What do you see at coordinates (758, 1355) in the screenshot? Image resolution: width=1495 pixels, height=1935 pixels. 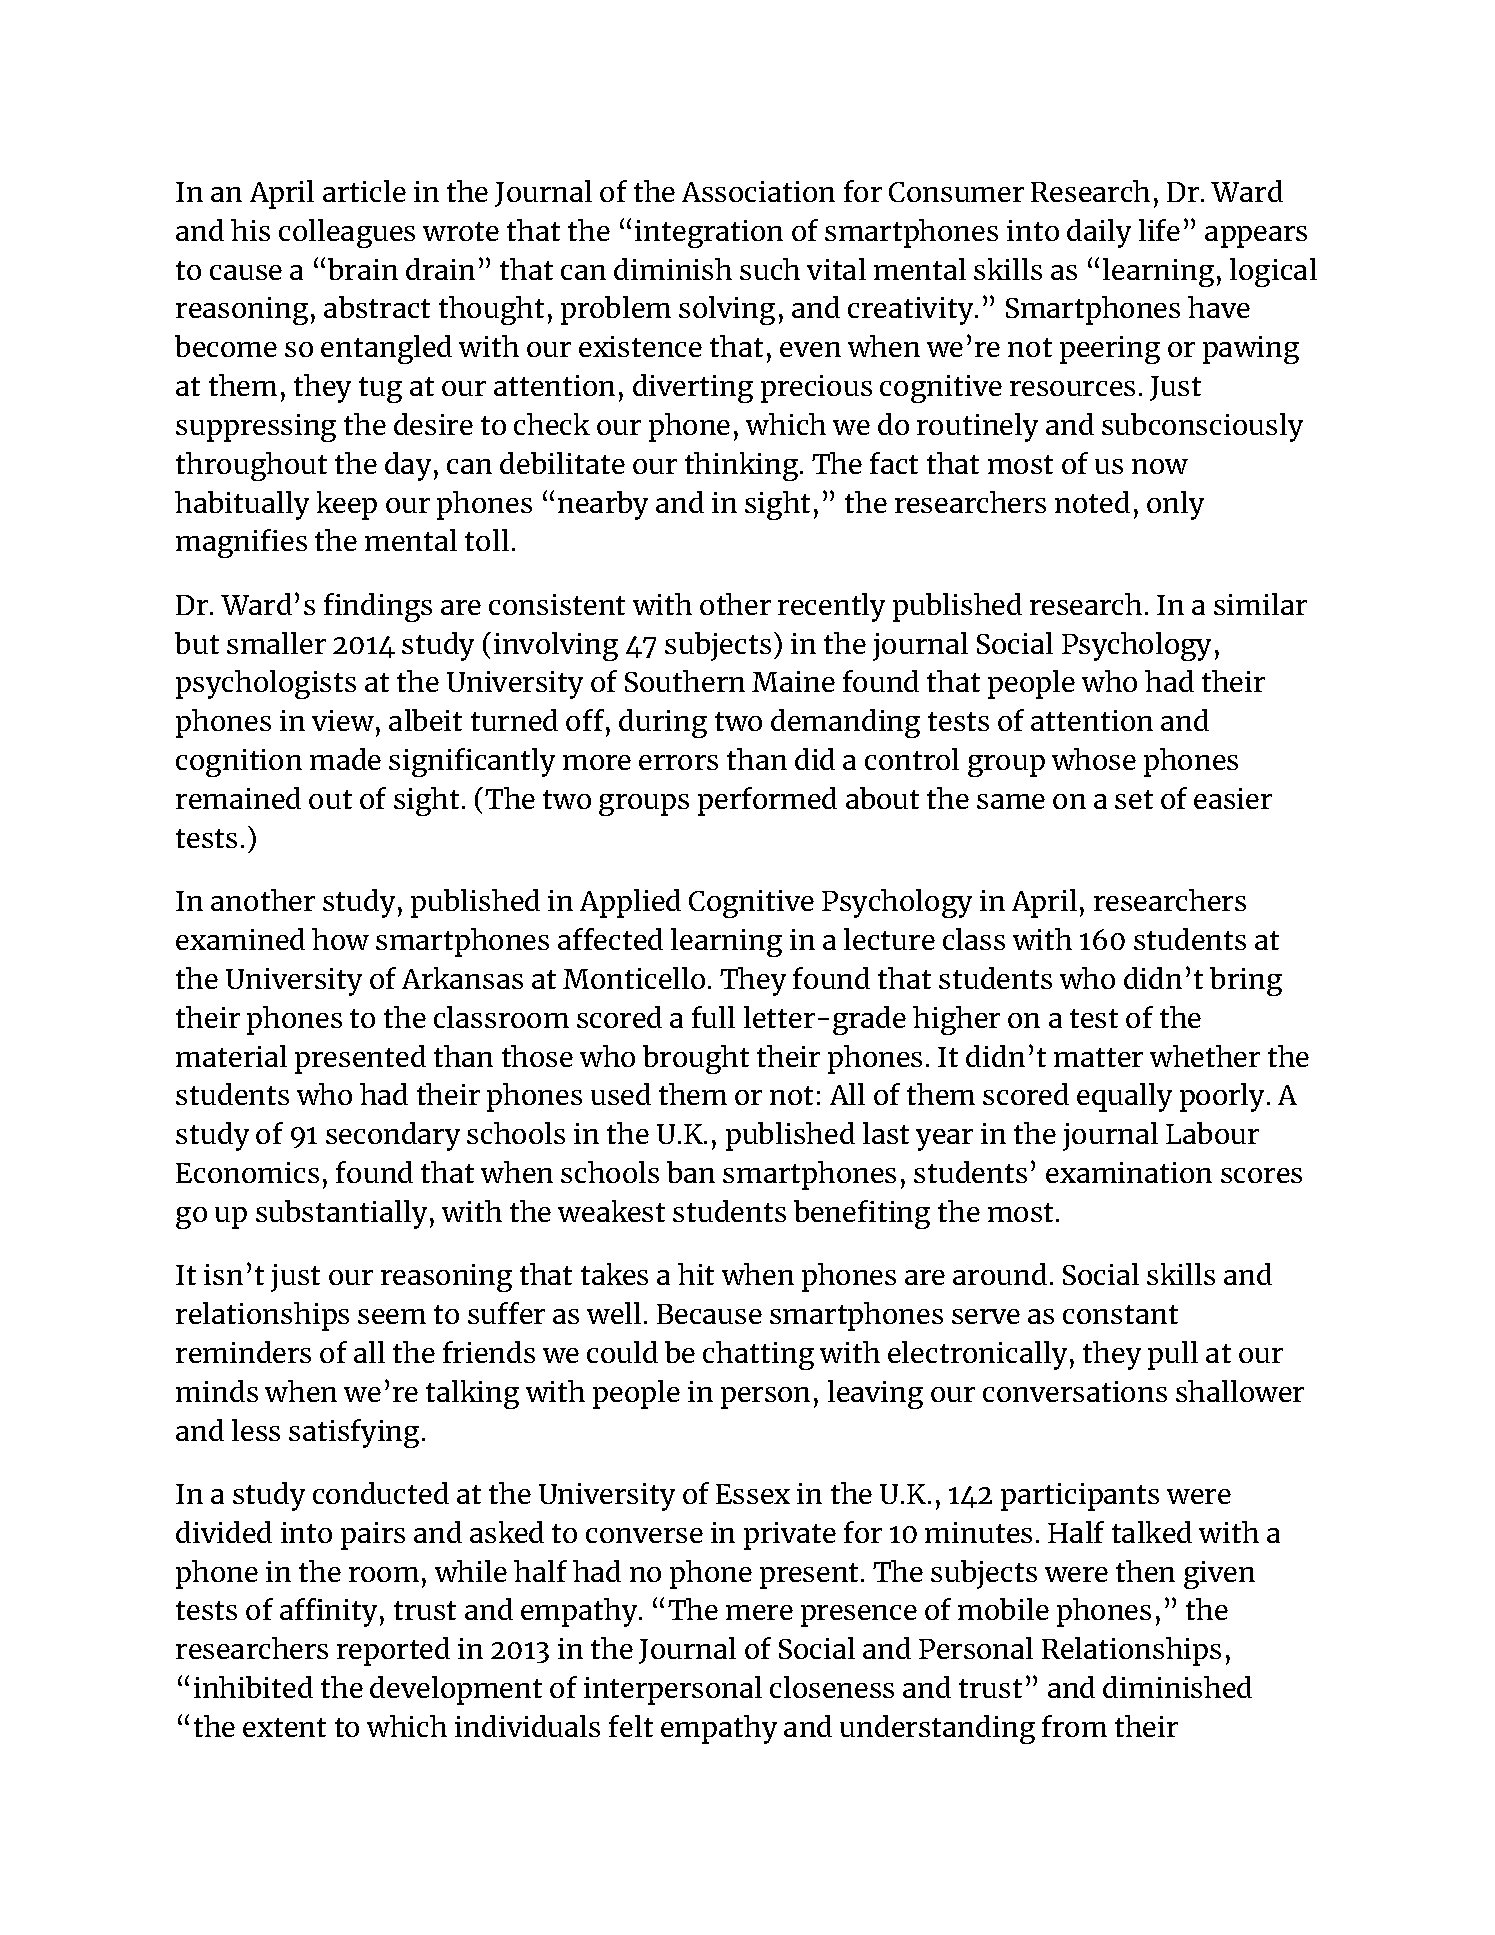 I see `chatting` at bounding box center [758, 1355].
